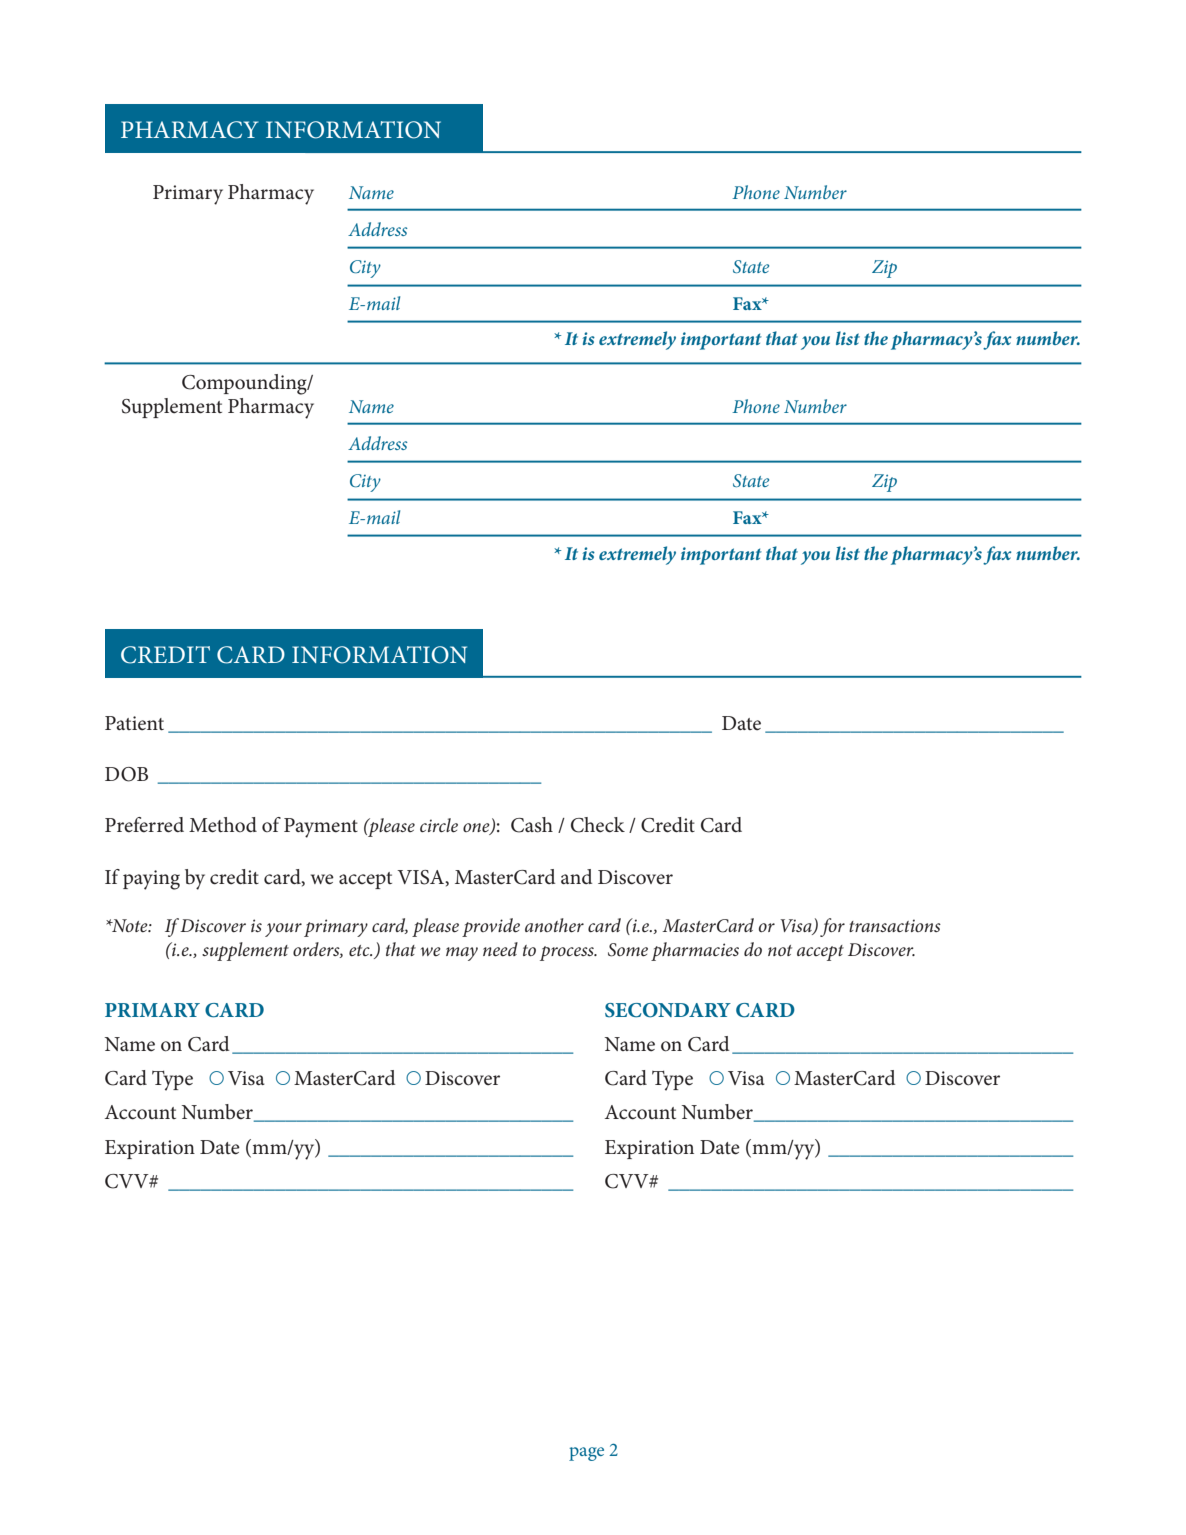 The height and width of the document is (1535, 1186). Describe the element at coordinates (360, 950) in the document. I see `etc` at that location.
